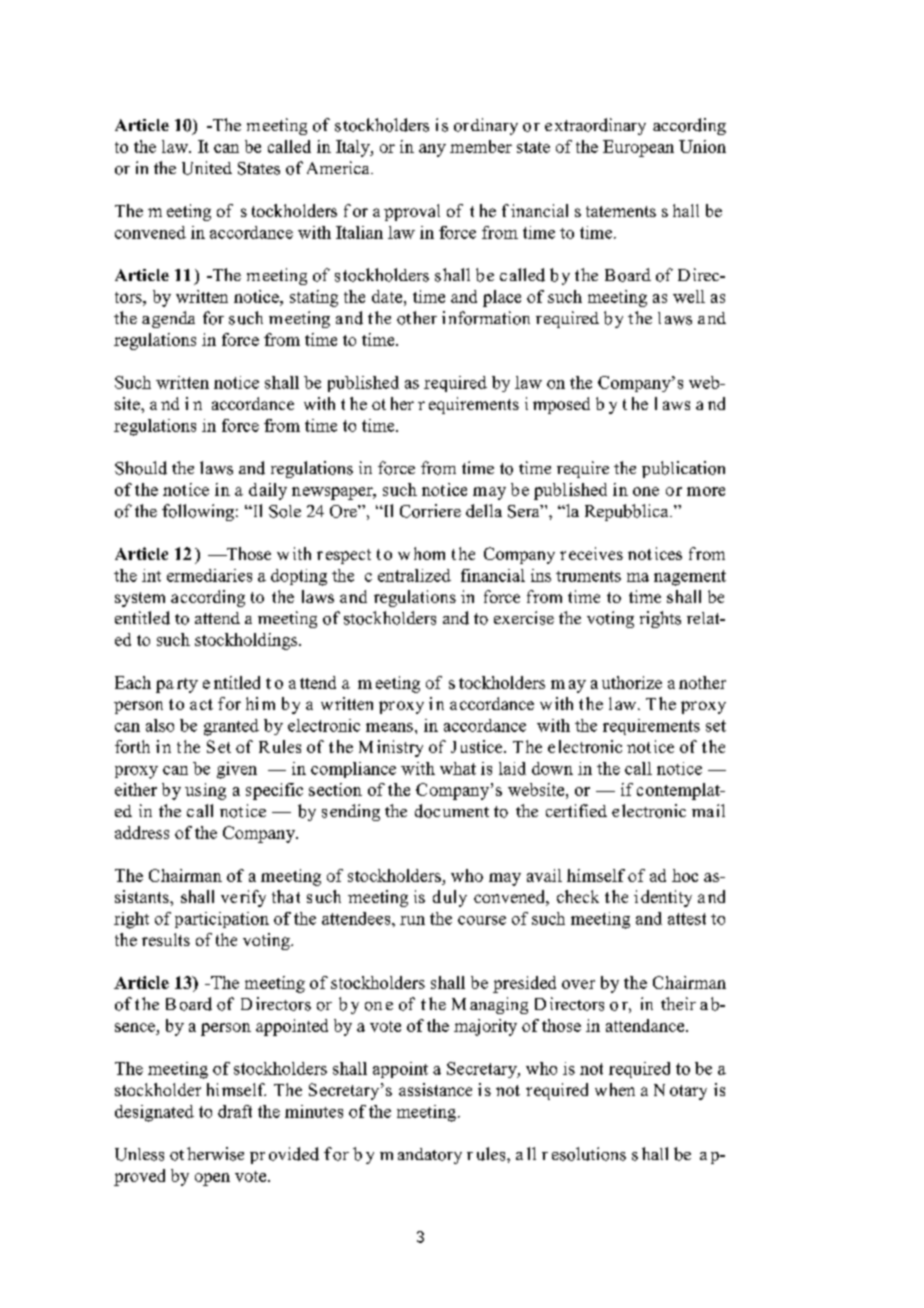 Image resolution: width=924 pixels, height=1308 pixels. What do you see at coordinates (435, 1089) in the document?
I see `assistance` at bounding box center [435, 1089].
